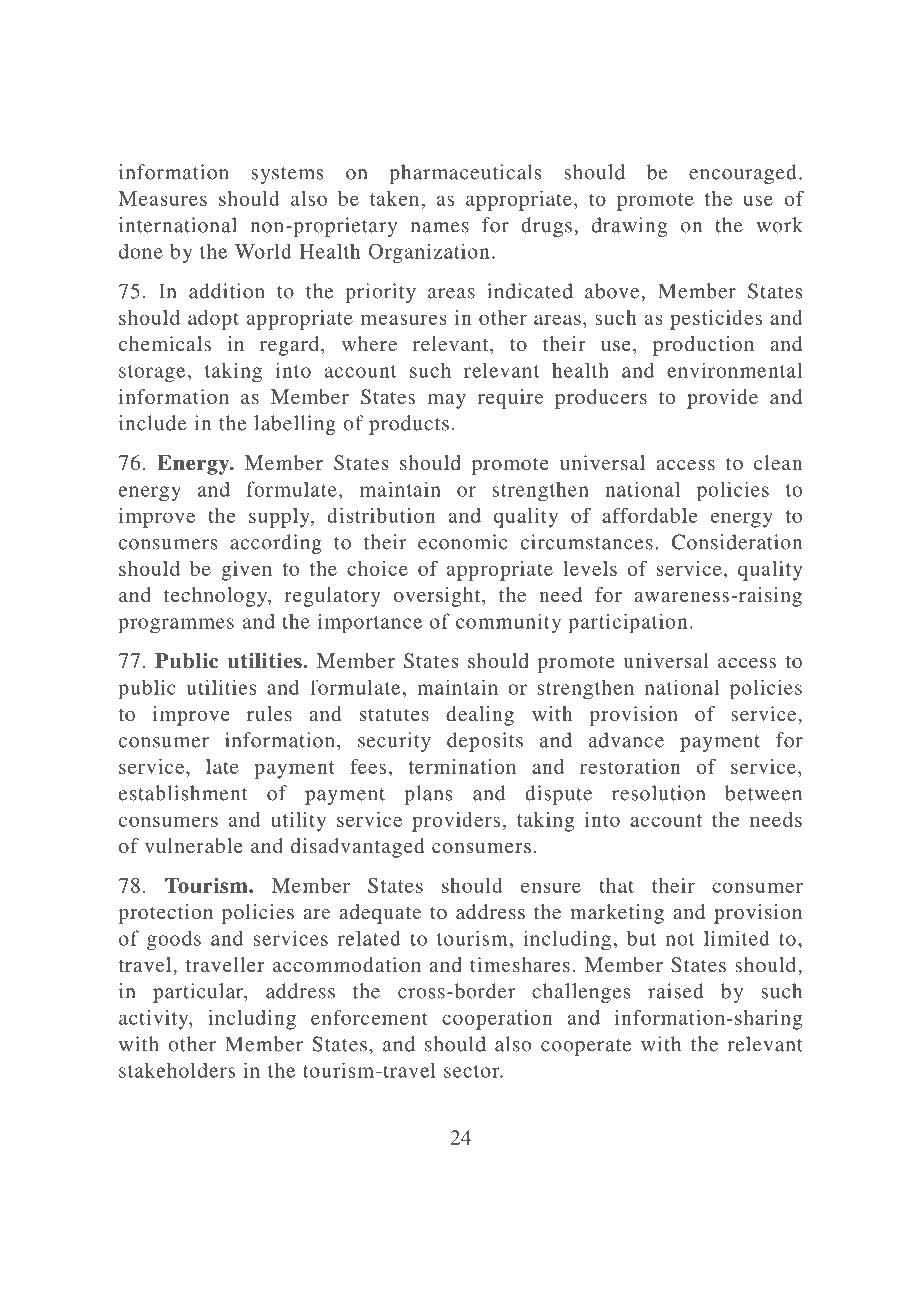 Image resolution: width=924 pixels, height=1310 pixels. Describe the element at coordinates (462, 766) in the document. I see `termination` at that location.
